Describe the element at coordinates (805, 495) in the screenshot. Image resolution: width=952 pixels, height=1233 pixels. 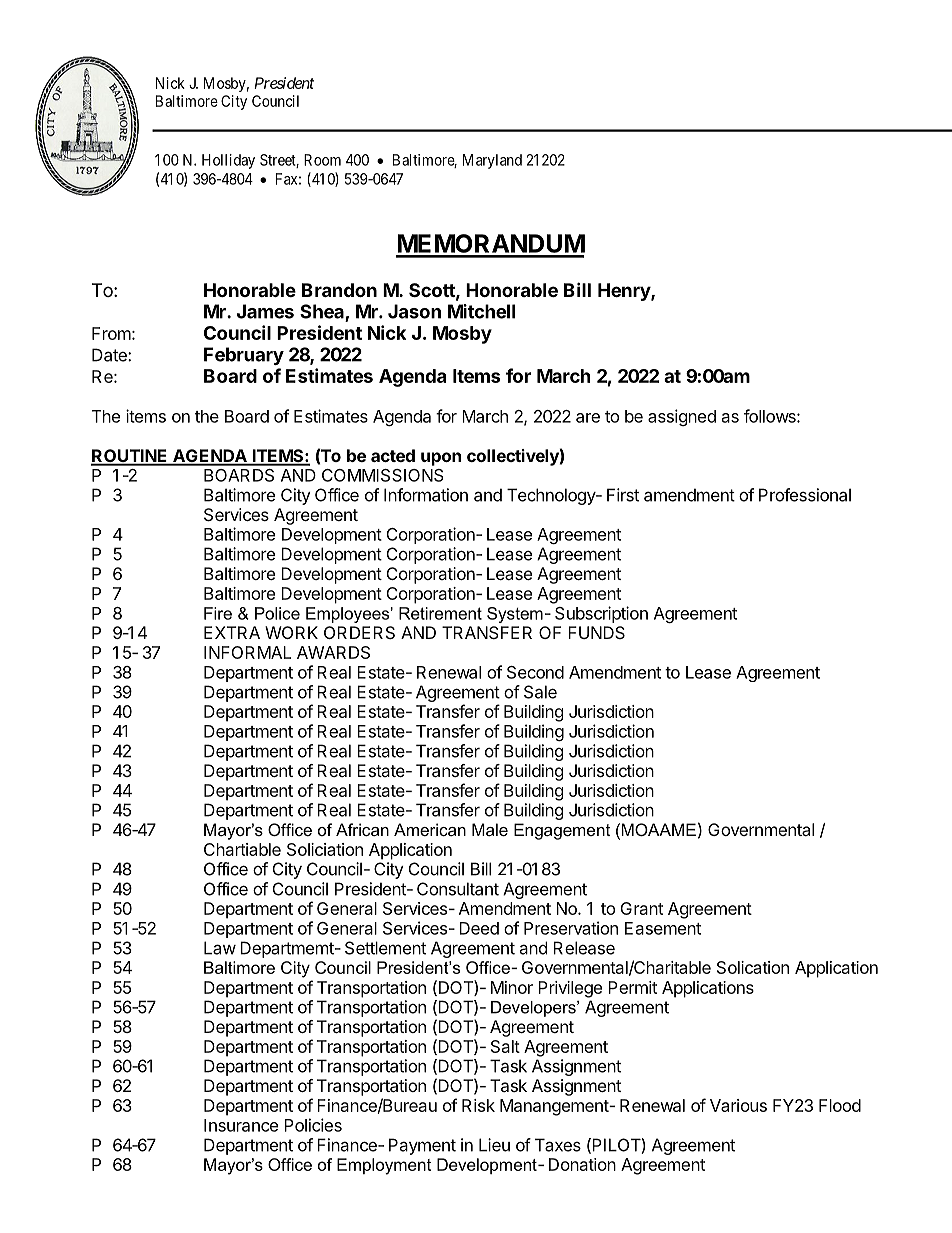
I see `Professional` at that location.
